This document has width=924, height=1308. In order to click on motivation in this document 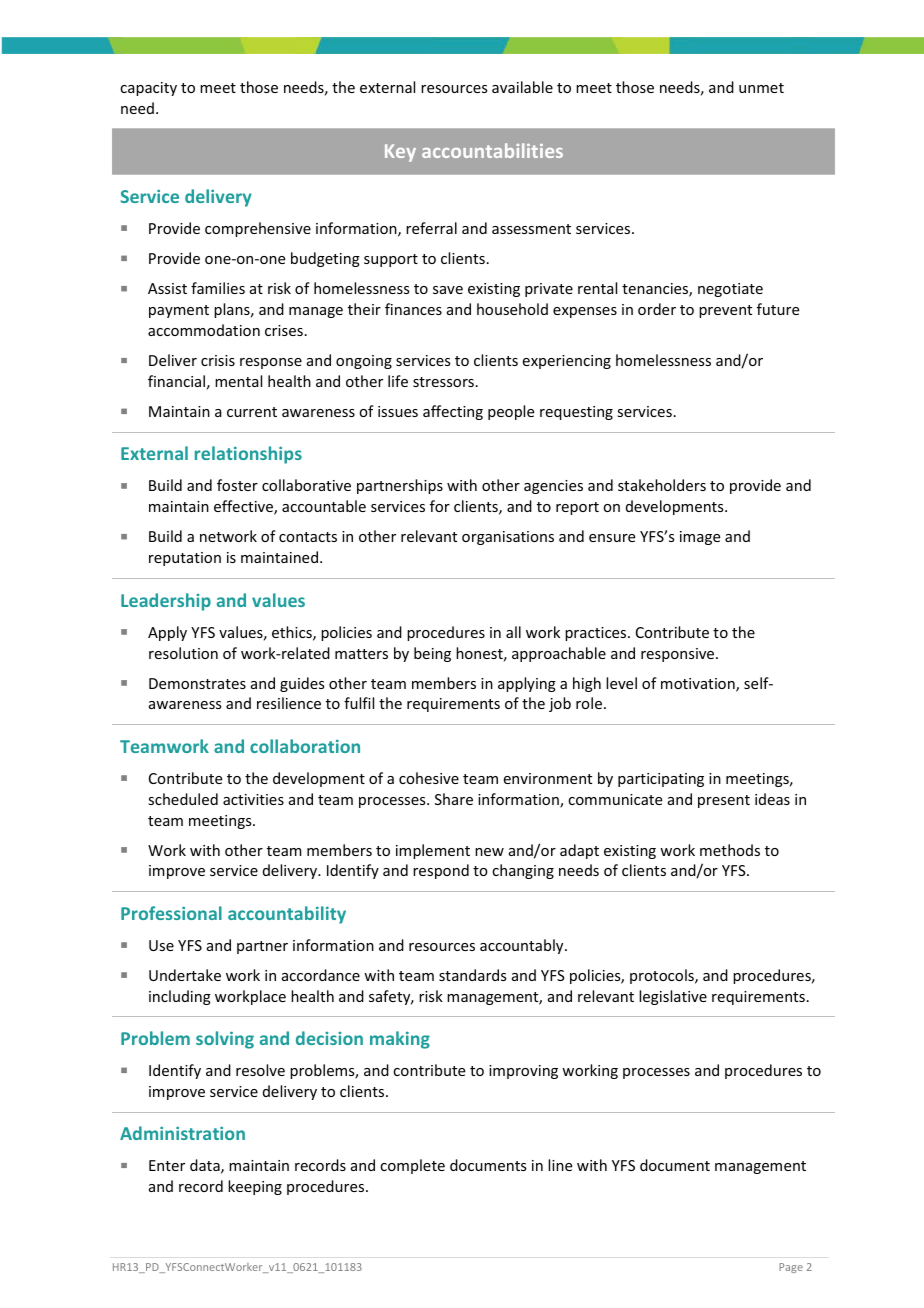, I will do `click(699, 685)`.
